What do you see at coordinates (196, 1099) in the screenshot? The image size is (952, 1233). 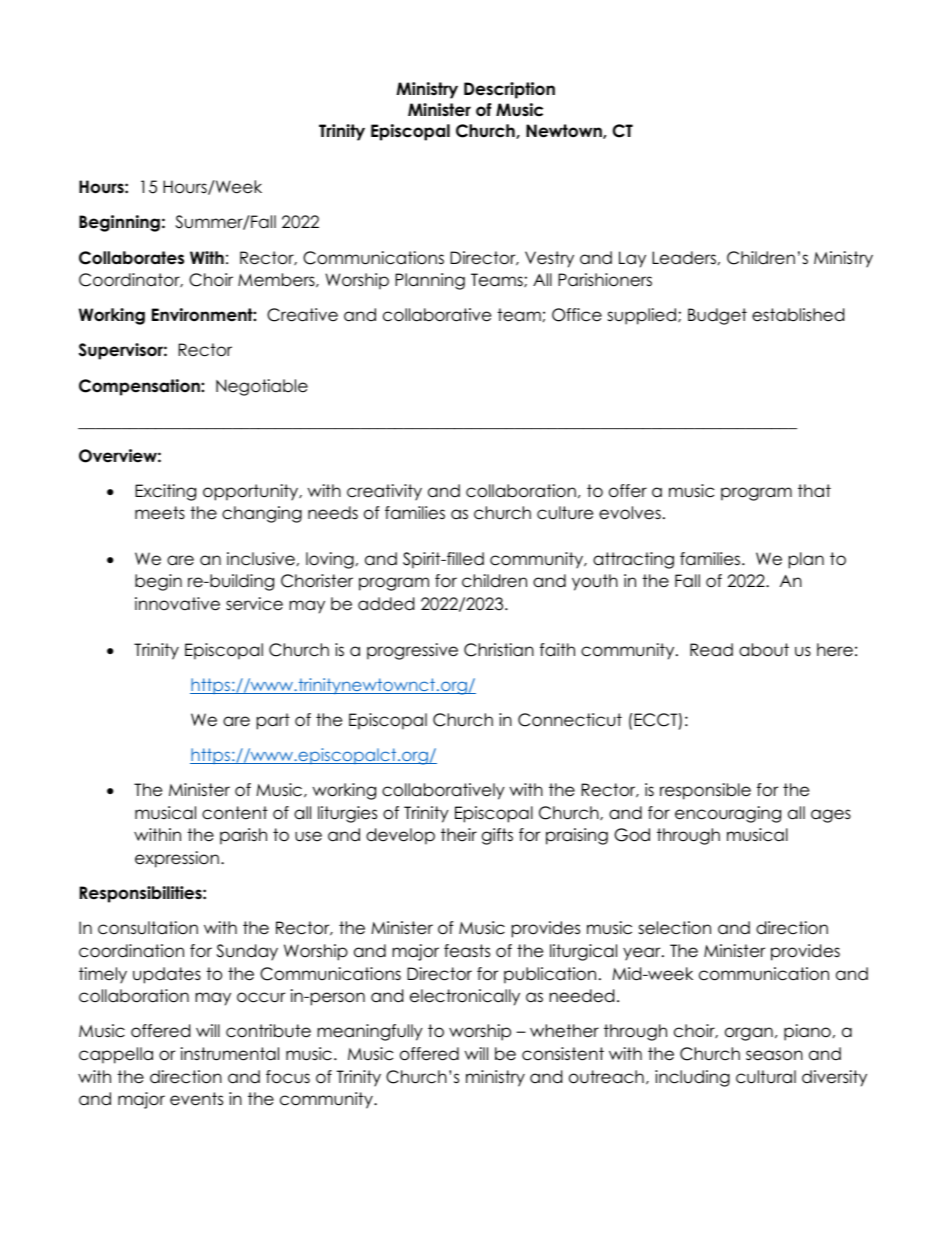 I see `events` at bounding box center [196, 1099].
